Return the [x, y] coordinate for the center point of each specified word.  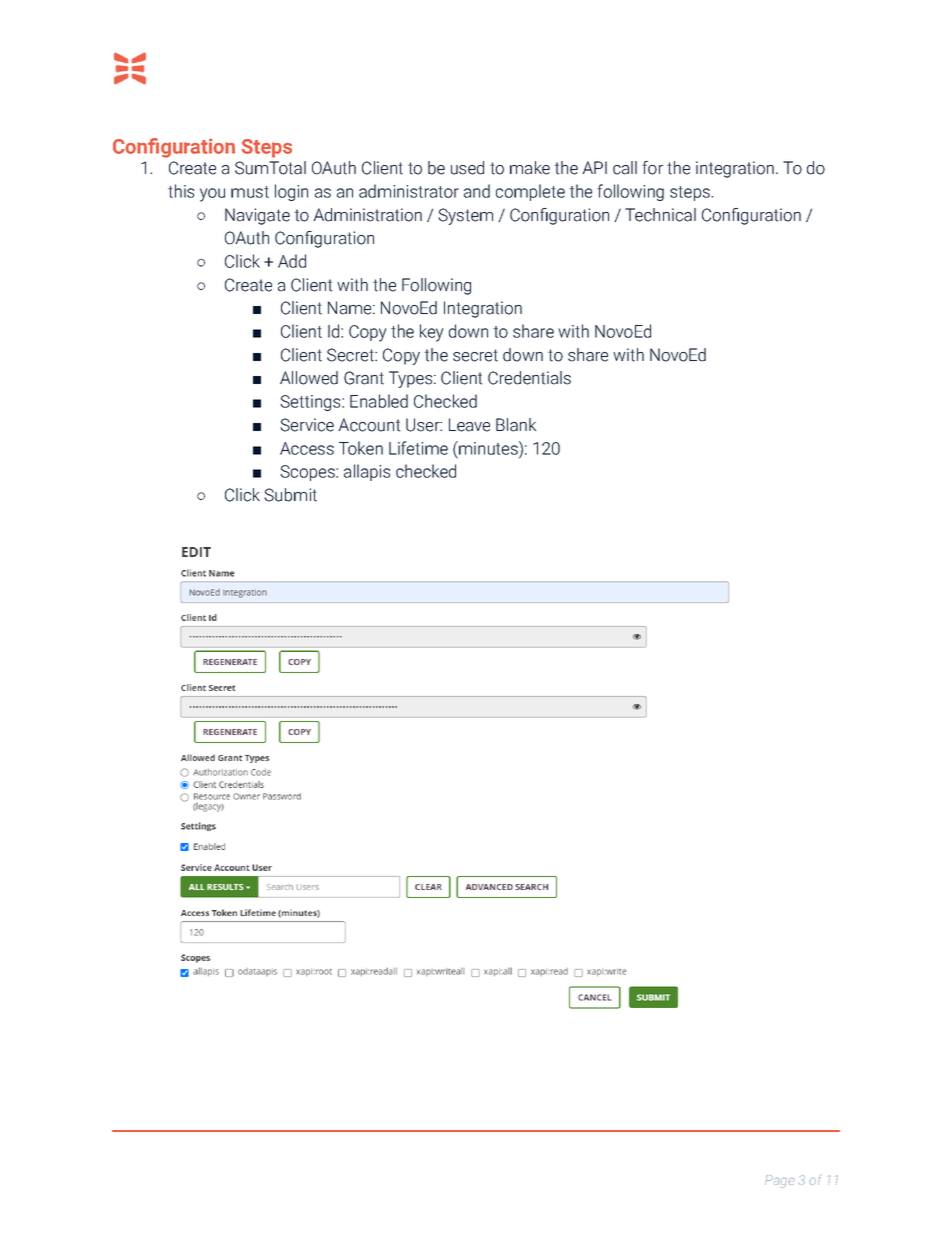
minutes [488, 448]
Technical [660, 215]
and [477, 191]
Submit [290, 495]
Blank [516, 425]
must [250, 192]
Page [779, 1181]
